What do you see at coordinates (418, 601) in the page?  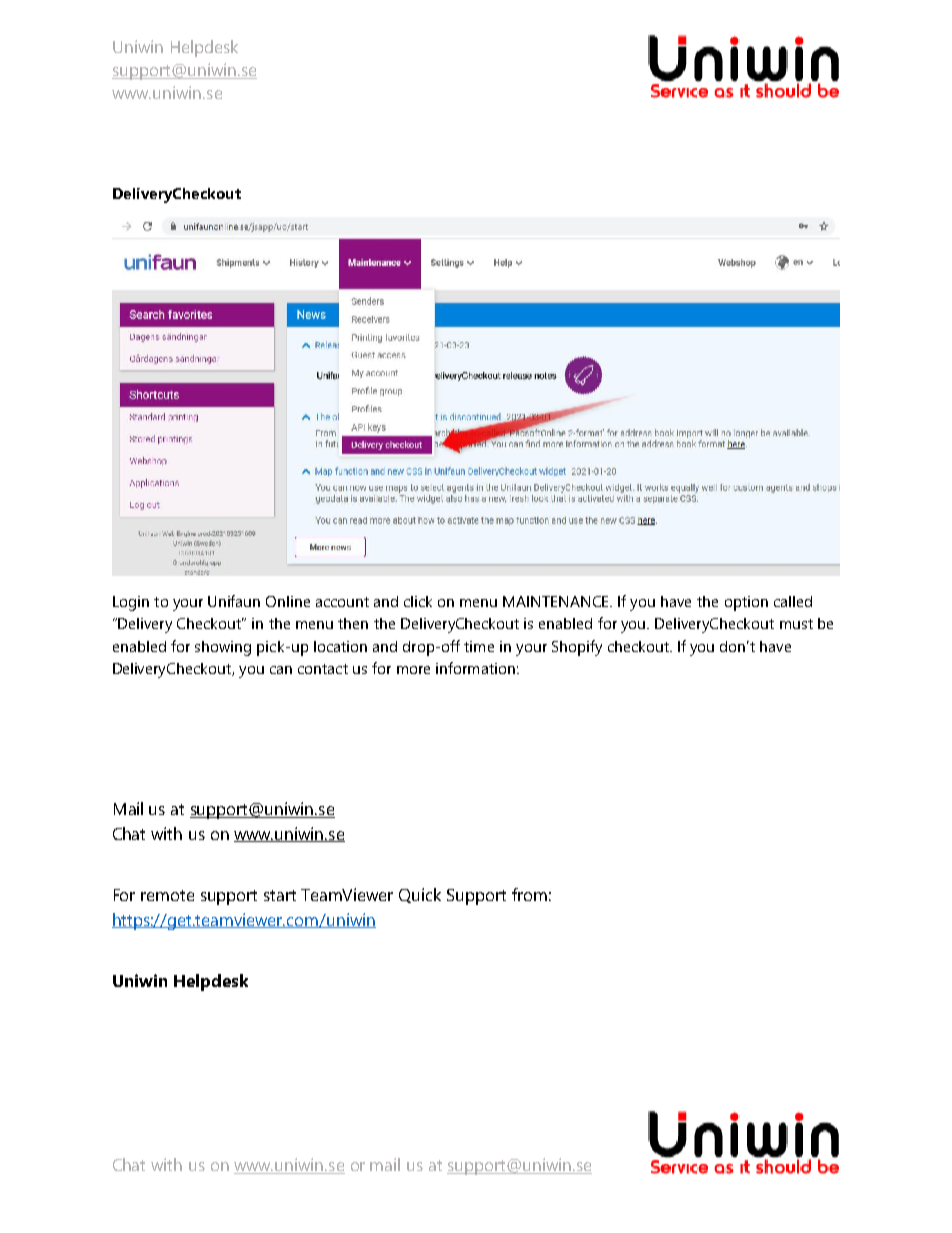 I see `click` at bounding box center [418, 601].
